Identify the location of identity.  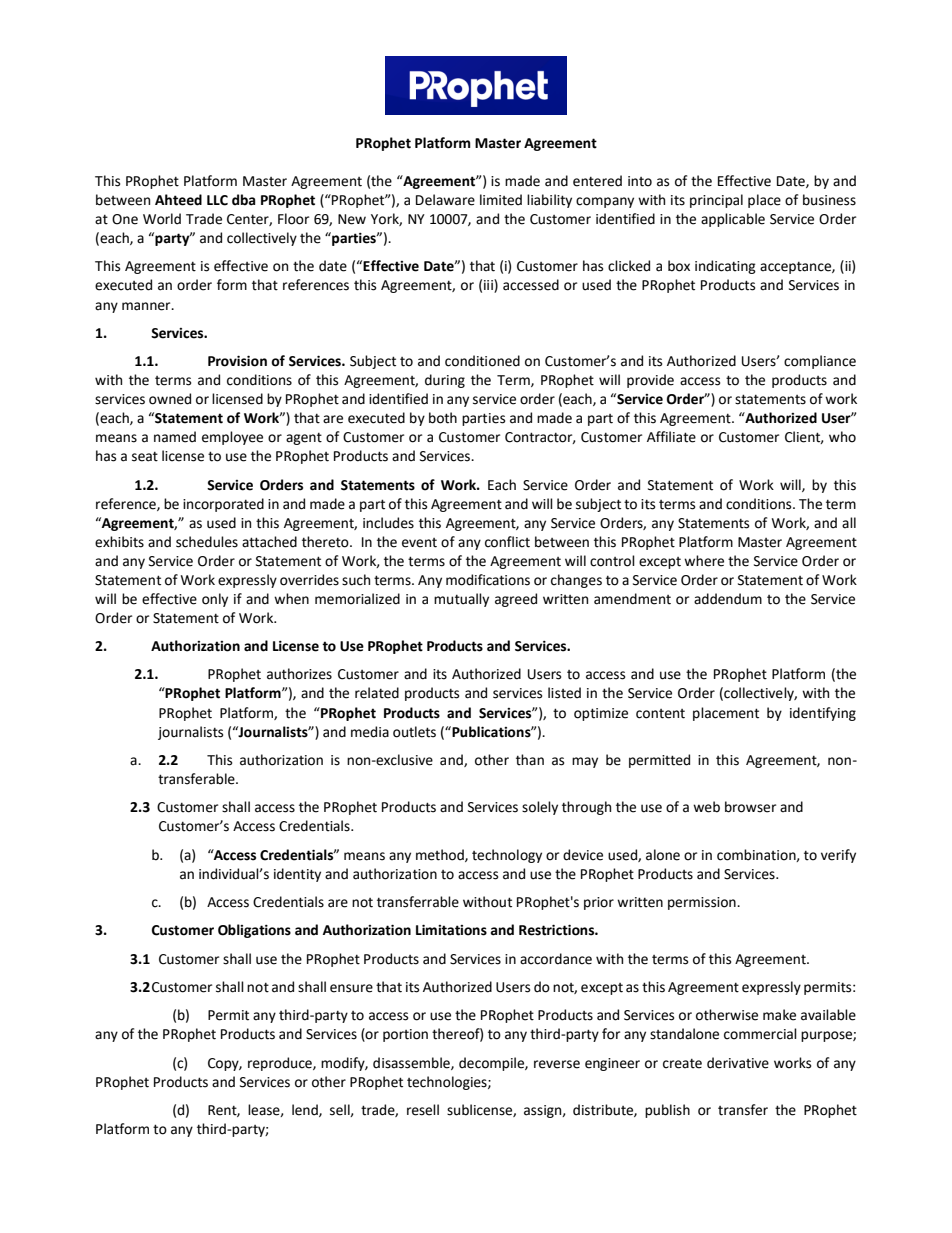
(297, 875).
